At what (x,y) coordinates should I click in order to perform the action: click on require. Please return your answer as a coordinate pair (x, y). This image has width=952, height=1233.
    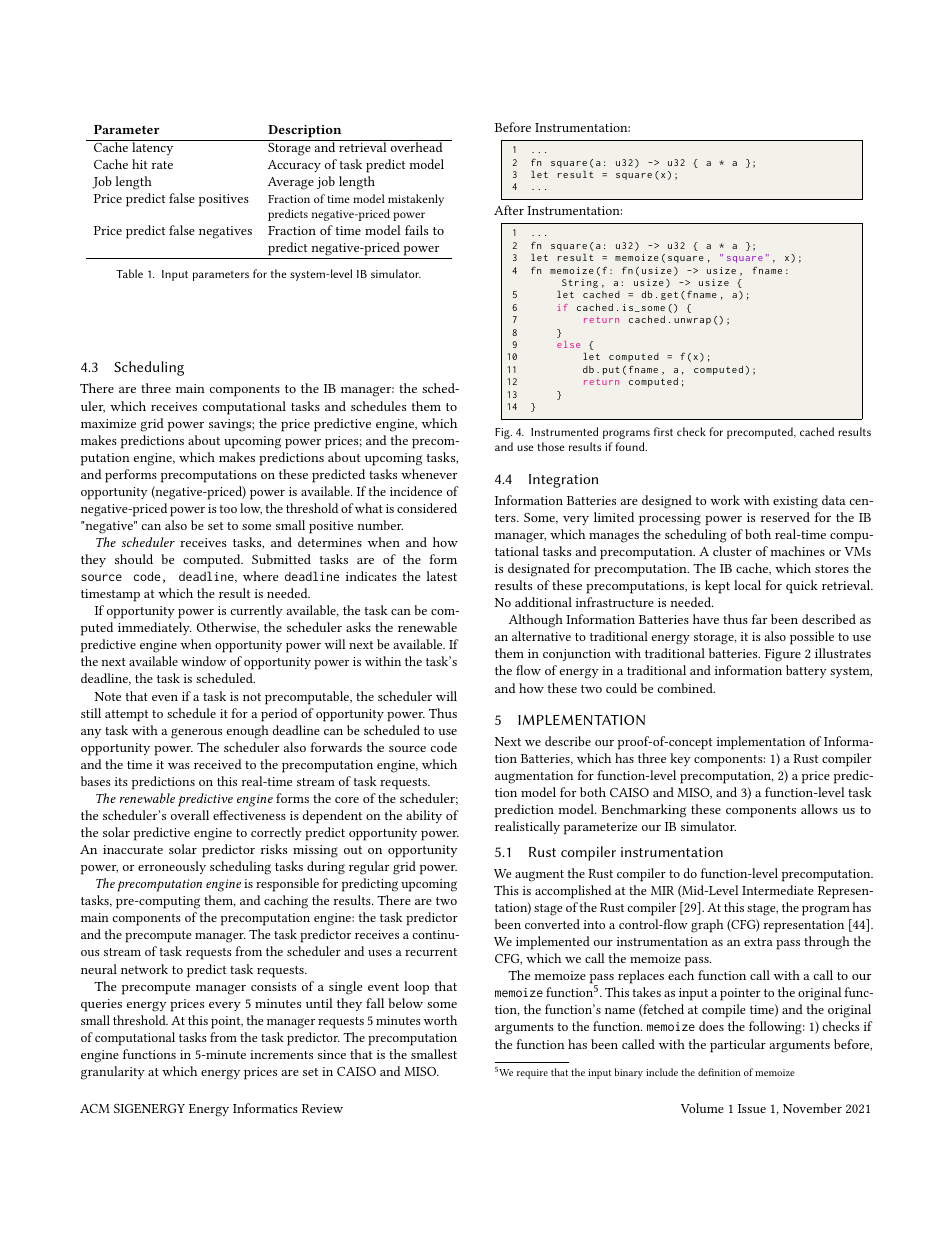
    Looking at the image, I should click on (532, 1074).
